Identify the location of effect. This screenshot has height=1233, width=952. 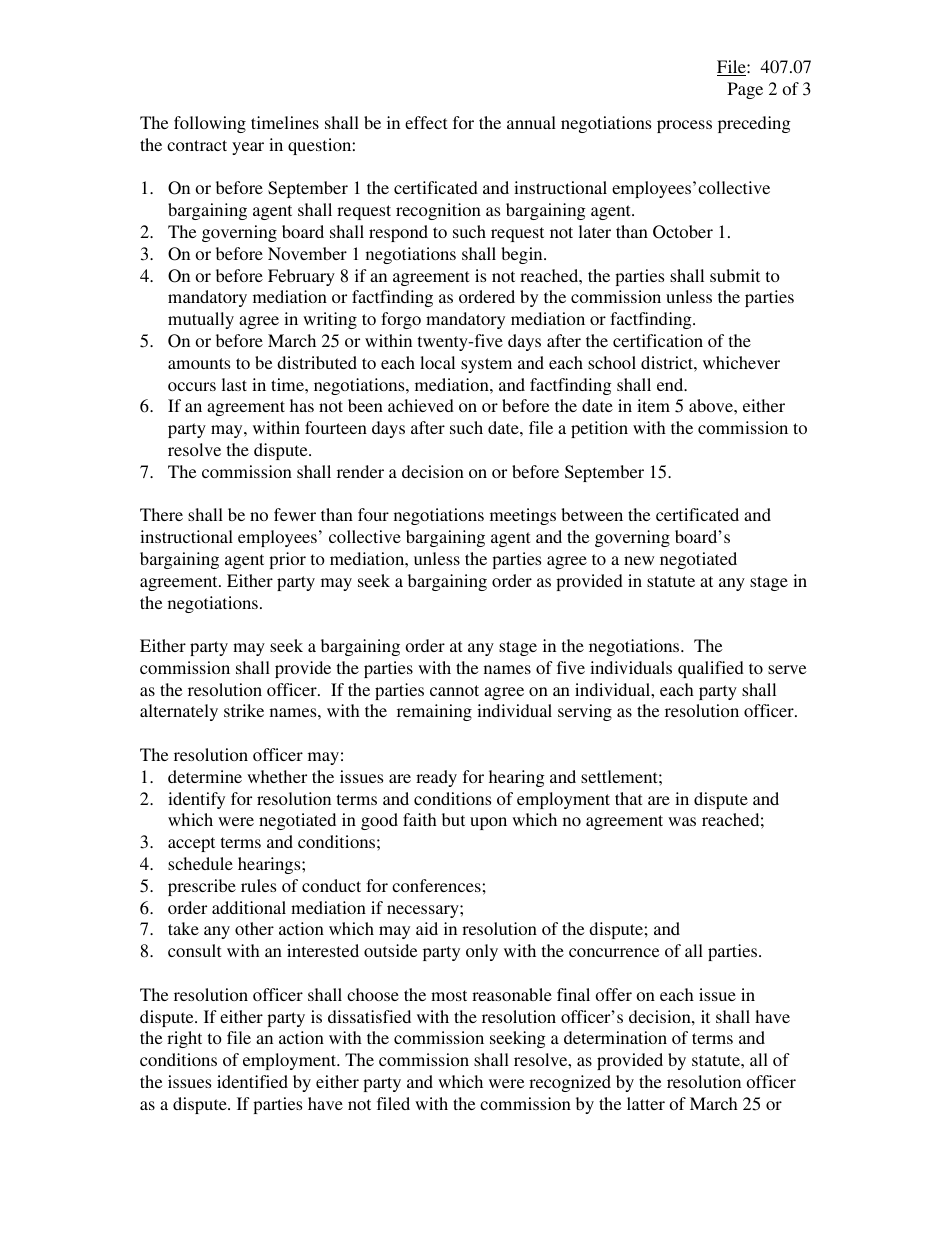
(426, 122).
